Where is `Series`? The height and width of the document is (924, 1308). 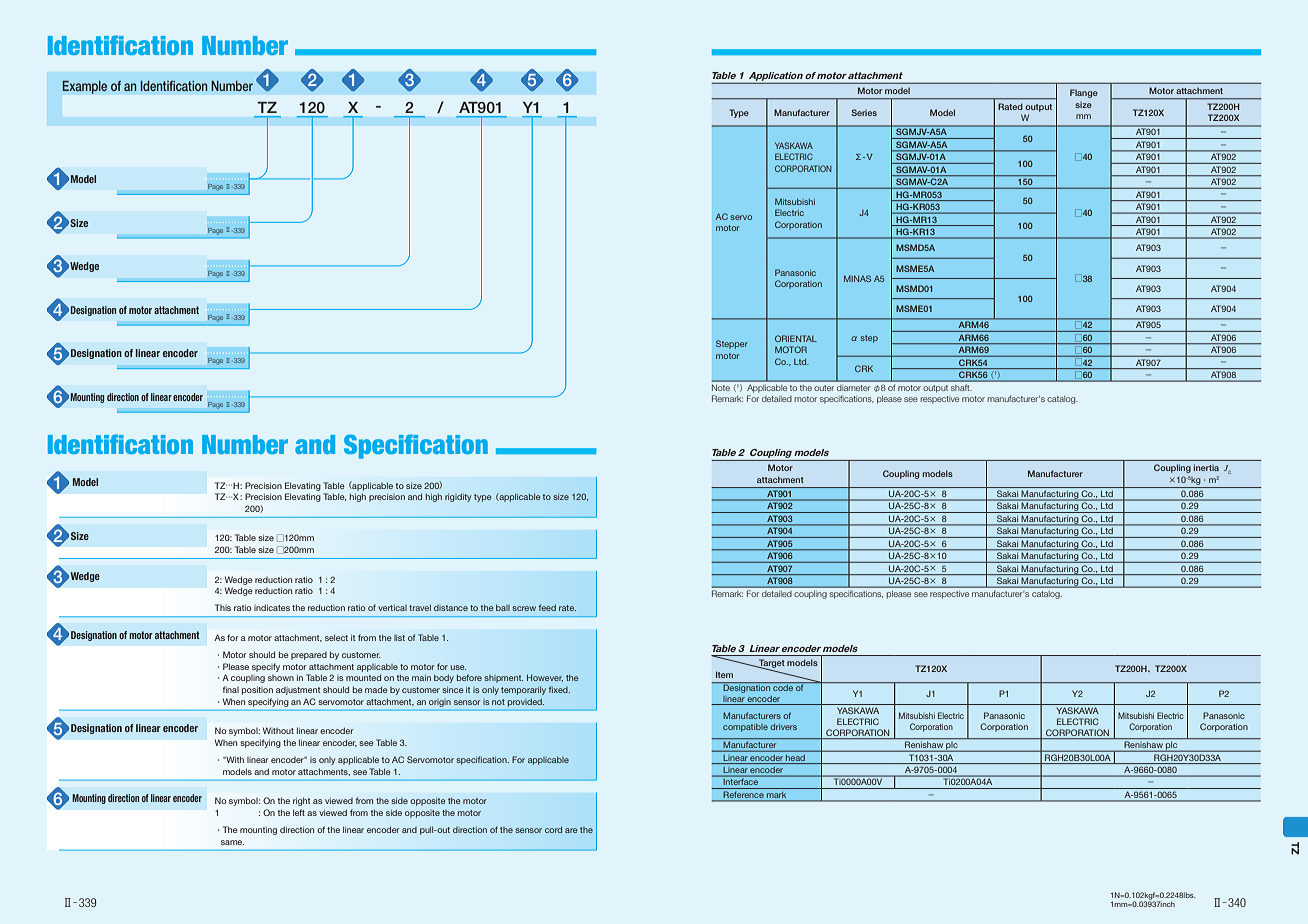
Series is located at coordinates (864, 112).
